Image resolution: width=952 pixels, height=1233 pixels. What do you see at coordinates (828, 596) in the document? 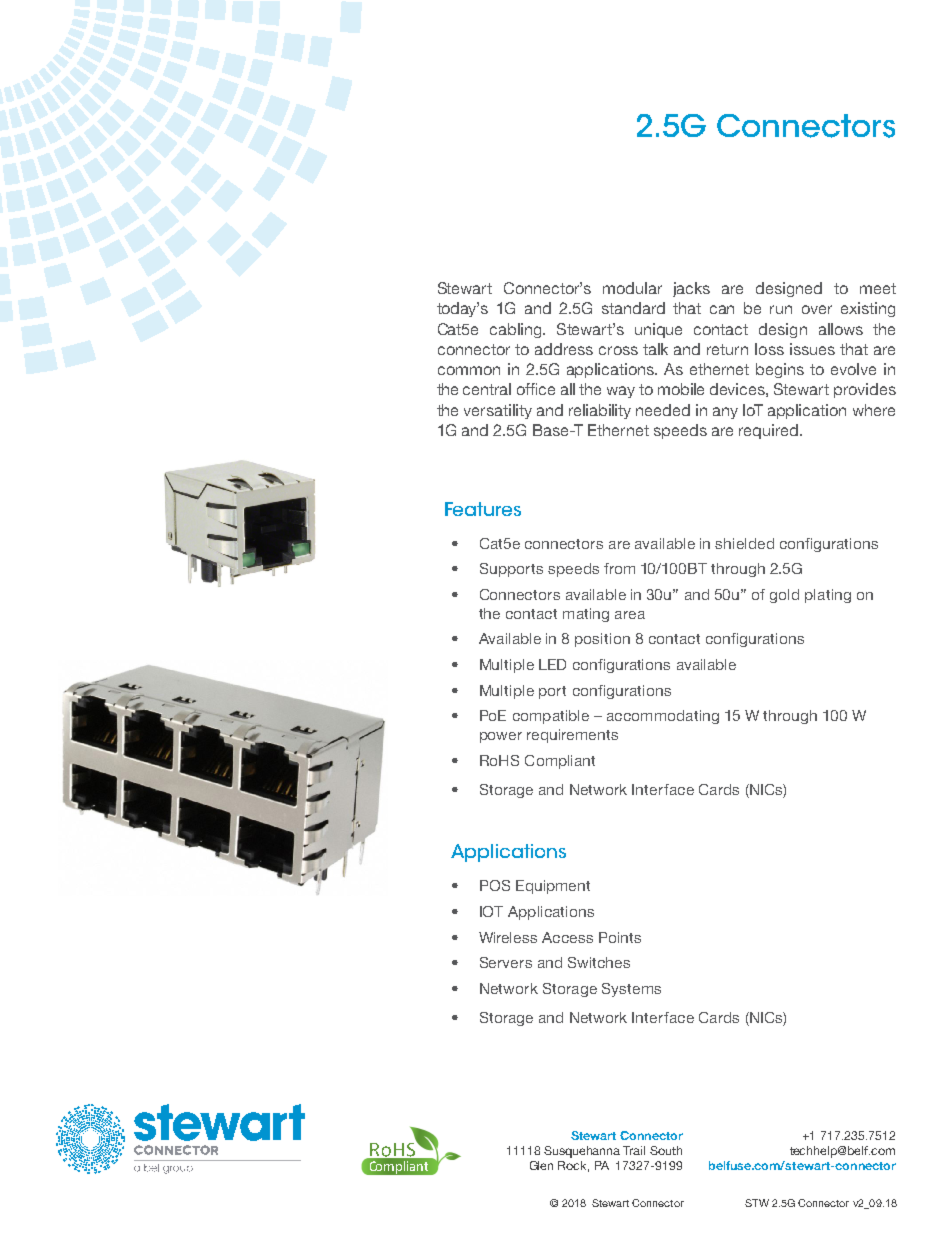
I see `plating` at bounding box center [828, 596].
